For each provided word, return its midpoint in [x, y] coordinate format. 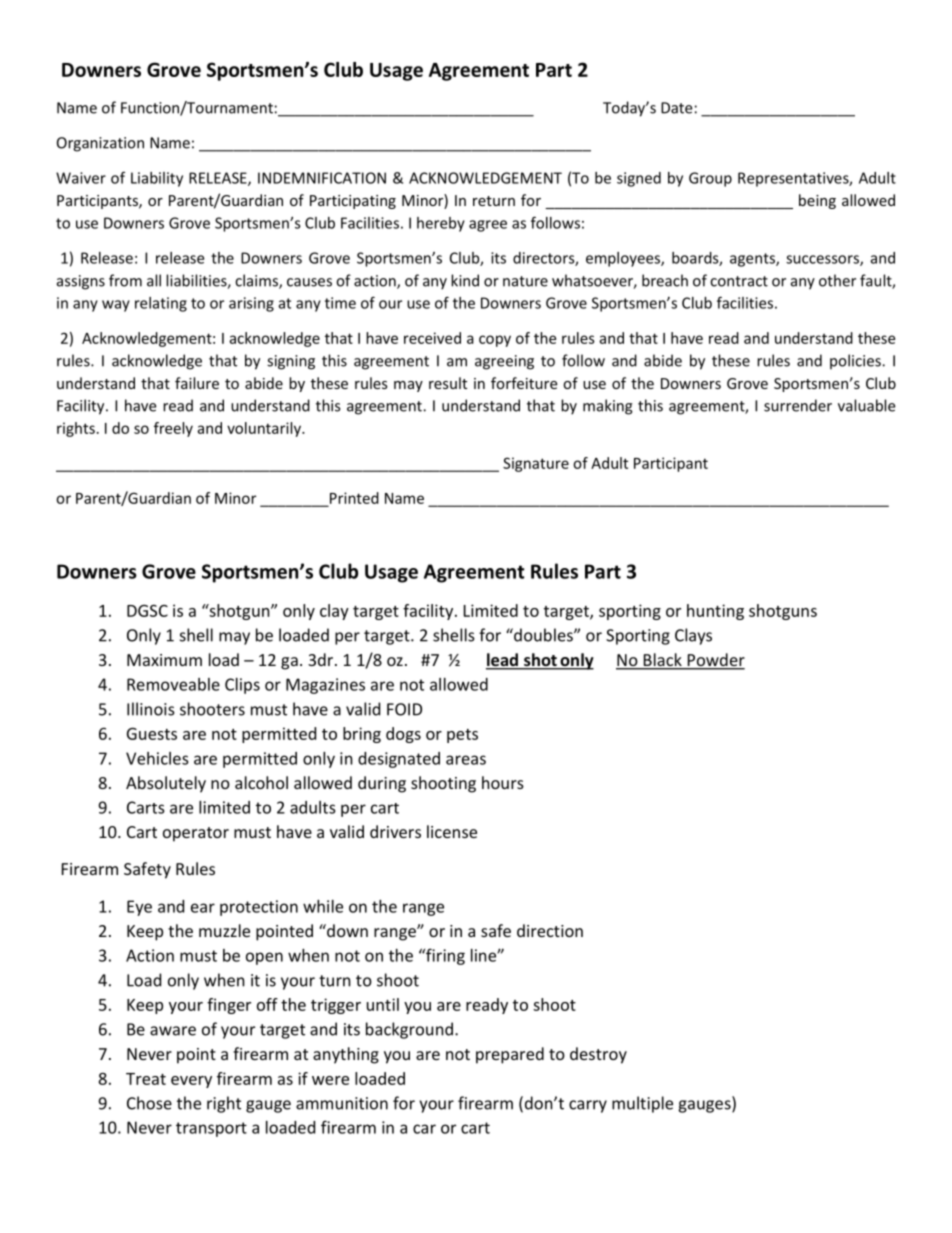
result [448, 383]
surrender [798, 405]
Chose [149, 1103]
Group [710, 179]
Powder [715, 661]
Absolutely [166, 784]
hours [503, 782]
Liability [157, 179]
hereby [441, 224]
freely [173, 429]
